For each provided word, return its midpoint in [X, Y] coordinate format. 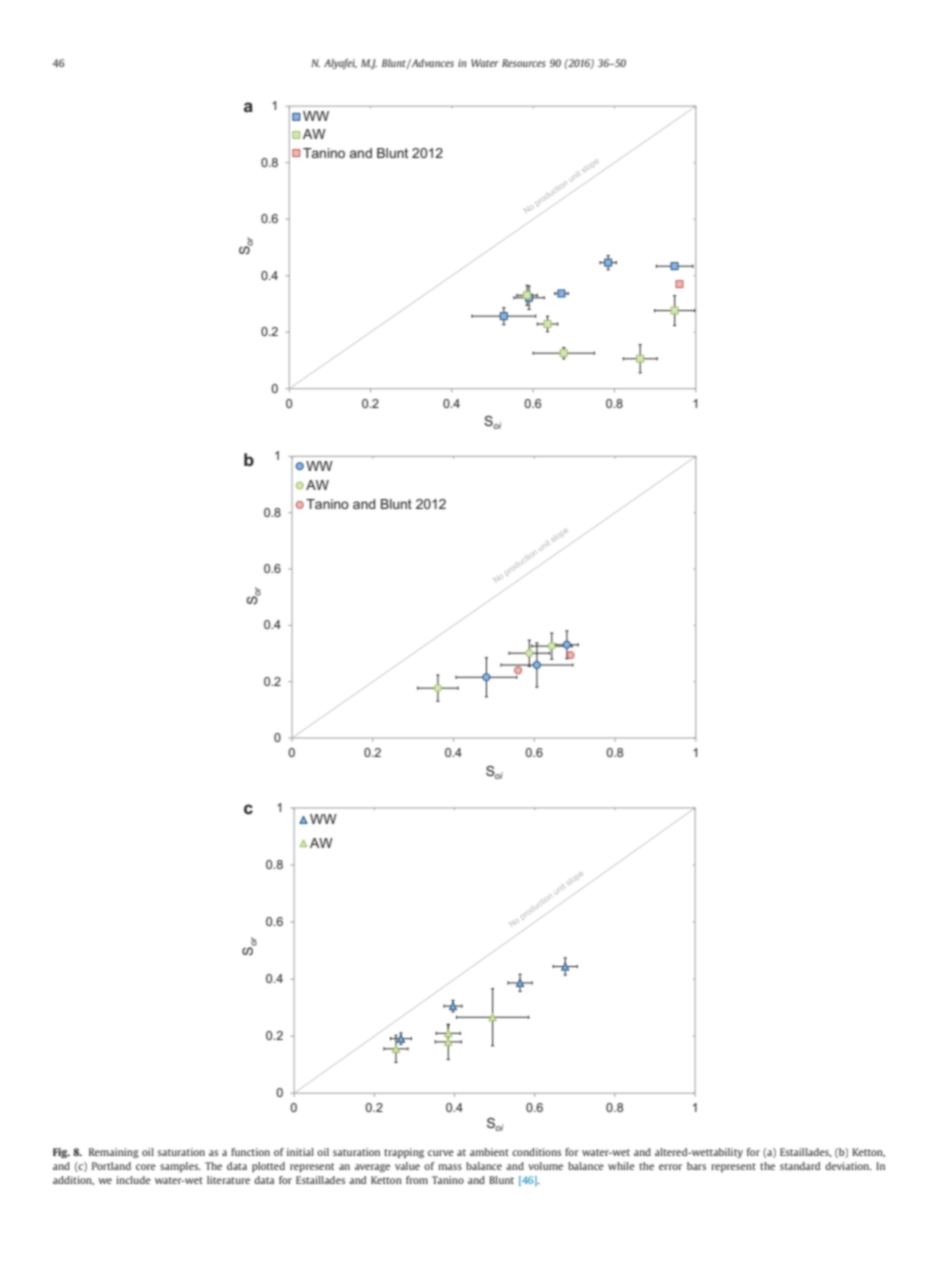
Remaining [114, 1153]
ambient [489, 1152]
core [146, 1167]
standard [800, 1166]
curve [441, 1153]
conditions [536, 1152]
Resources [524, 63]
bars [696, 1166]
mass [450, 1167]
